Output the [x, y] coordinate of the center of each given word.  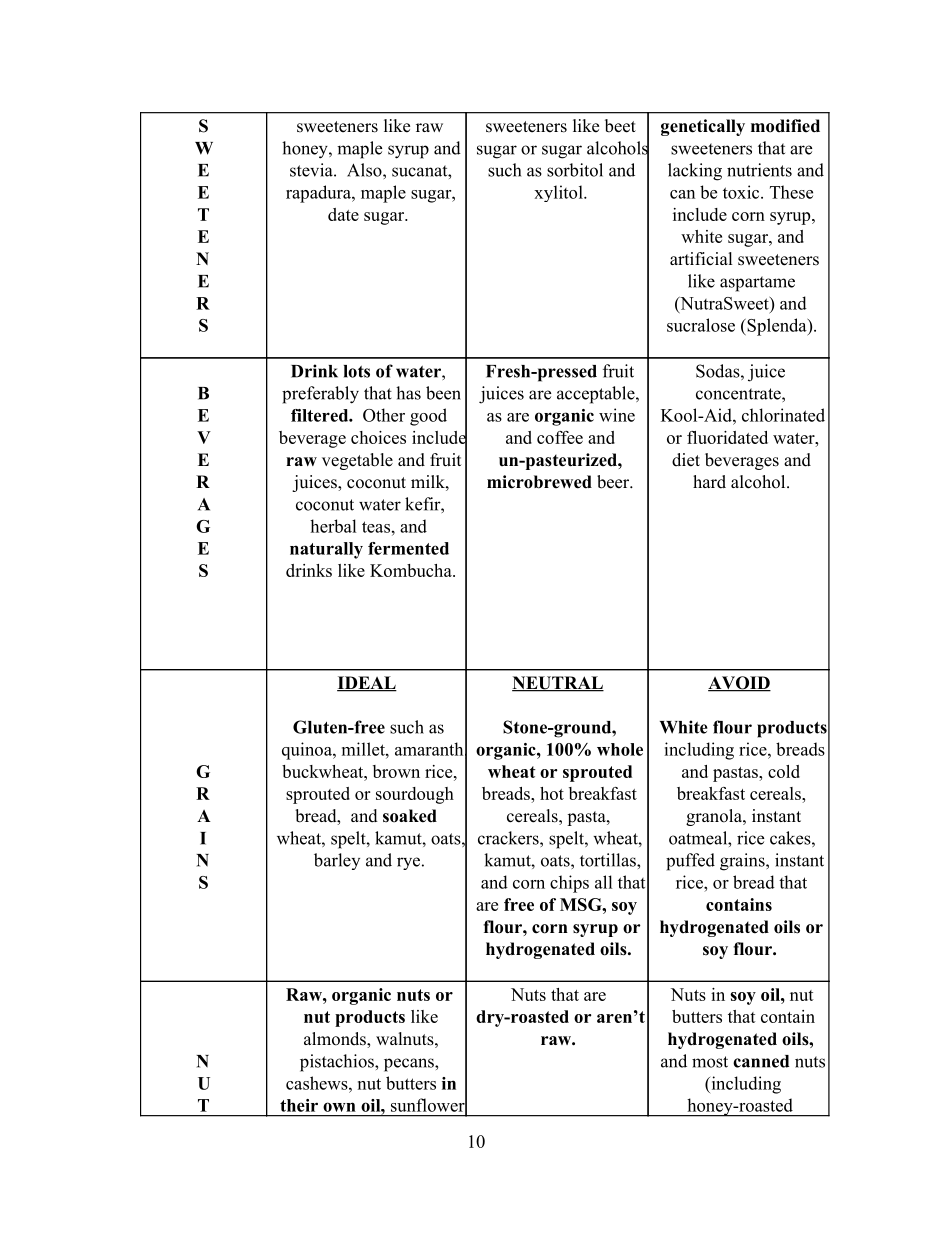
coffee [560, 437]
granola [715, 817]
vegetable [357, 461]
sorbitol [575, 170]
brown [396, 771]
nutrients [759, 170]
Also [365, 170]
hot [552, 793]
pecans [410, 1065]
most [710, 1062]
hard [709, 482]
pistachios [338, 1063]
